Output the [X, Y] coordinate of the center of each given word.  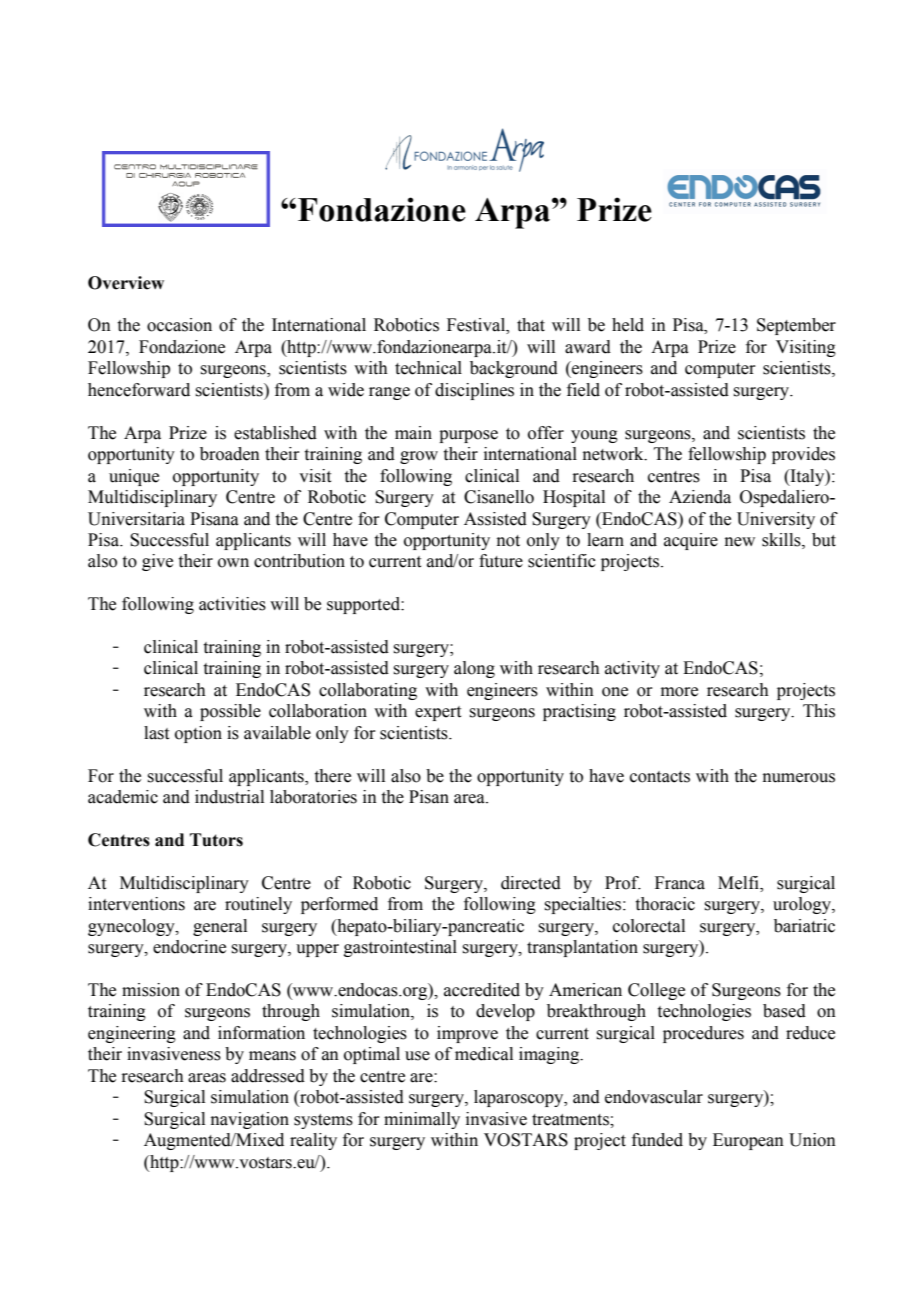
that [531, 325]
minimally [422, 1120]
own [233, 563]
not [508, 541]
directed [531, 883]
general [220, 927]
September [796, 326]
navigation [250, 1120]
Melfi [739, 884]
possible [230, 712]
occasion [179, 325]
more [679, 692]
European [748, 1141]
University [776, 520]
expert [438, 713]
